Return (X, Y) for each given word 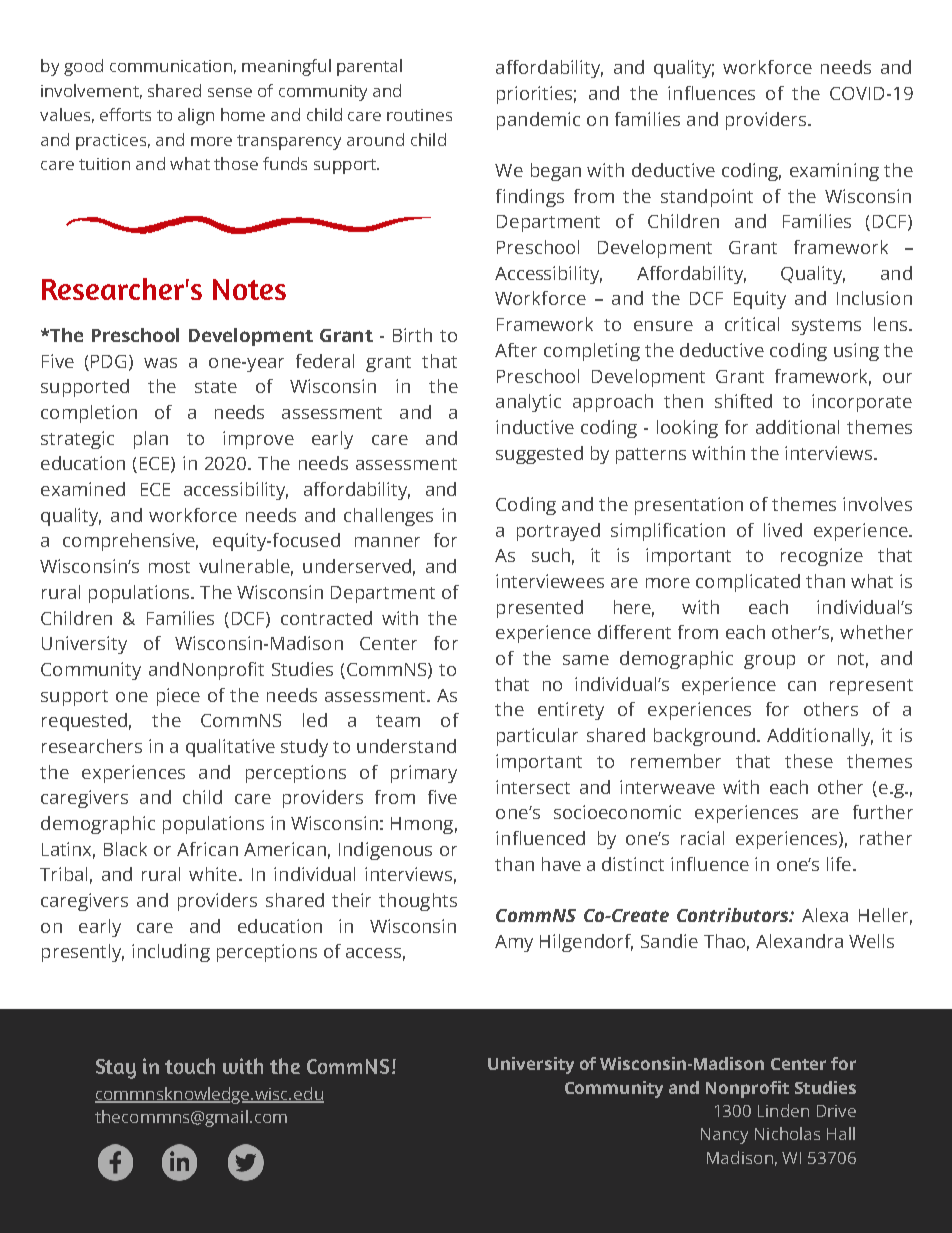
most (169, 567)
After (516, 350)
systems (826, 327)
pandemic (538, 121)
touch (190, 1066)
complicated (748, 583)
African (207, 849)
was (160, 363)
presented (540, 609)
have (561, 864)
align (196, 116)
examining (834, 172)
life (839, 864)
